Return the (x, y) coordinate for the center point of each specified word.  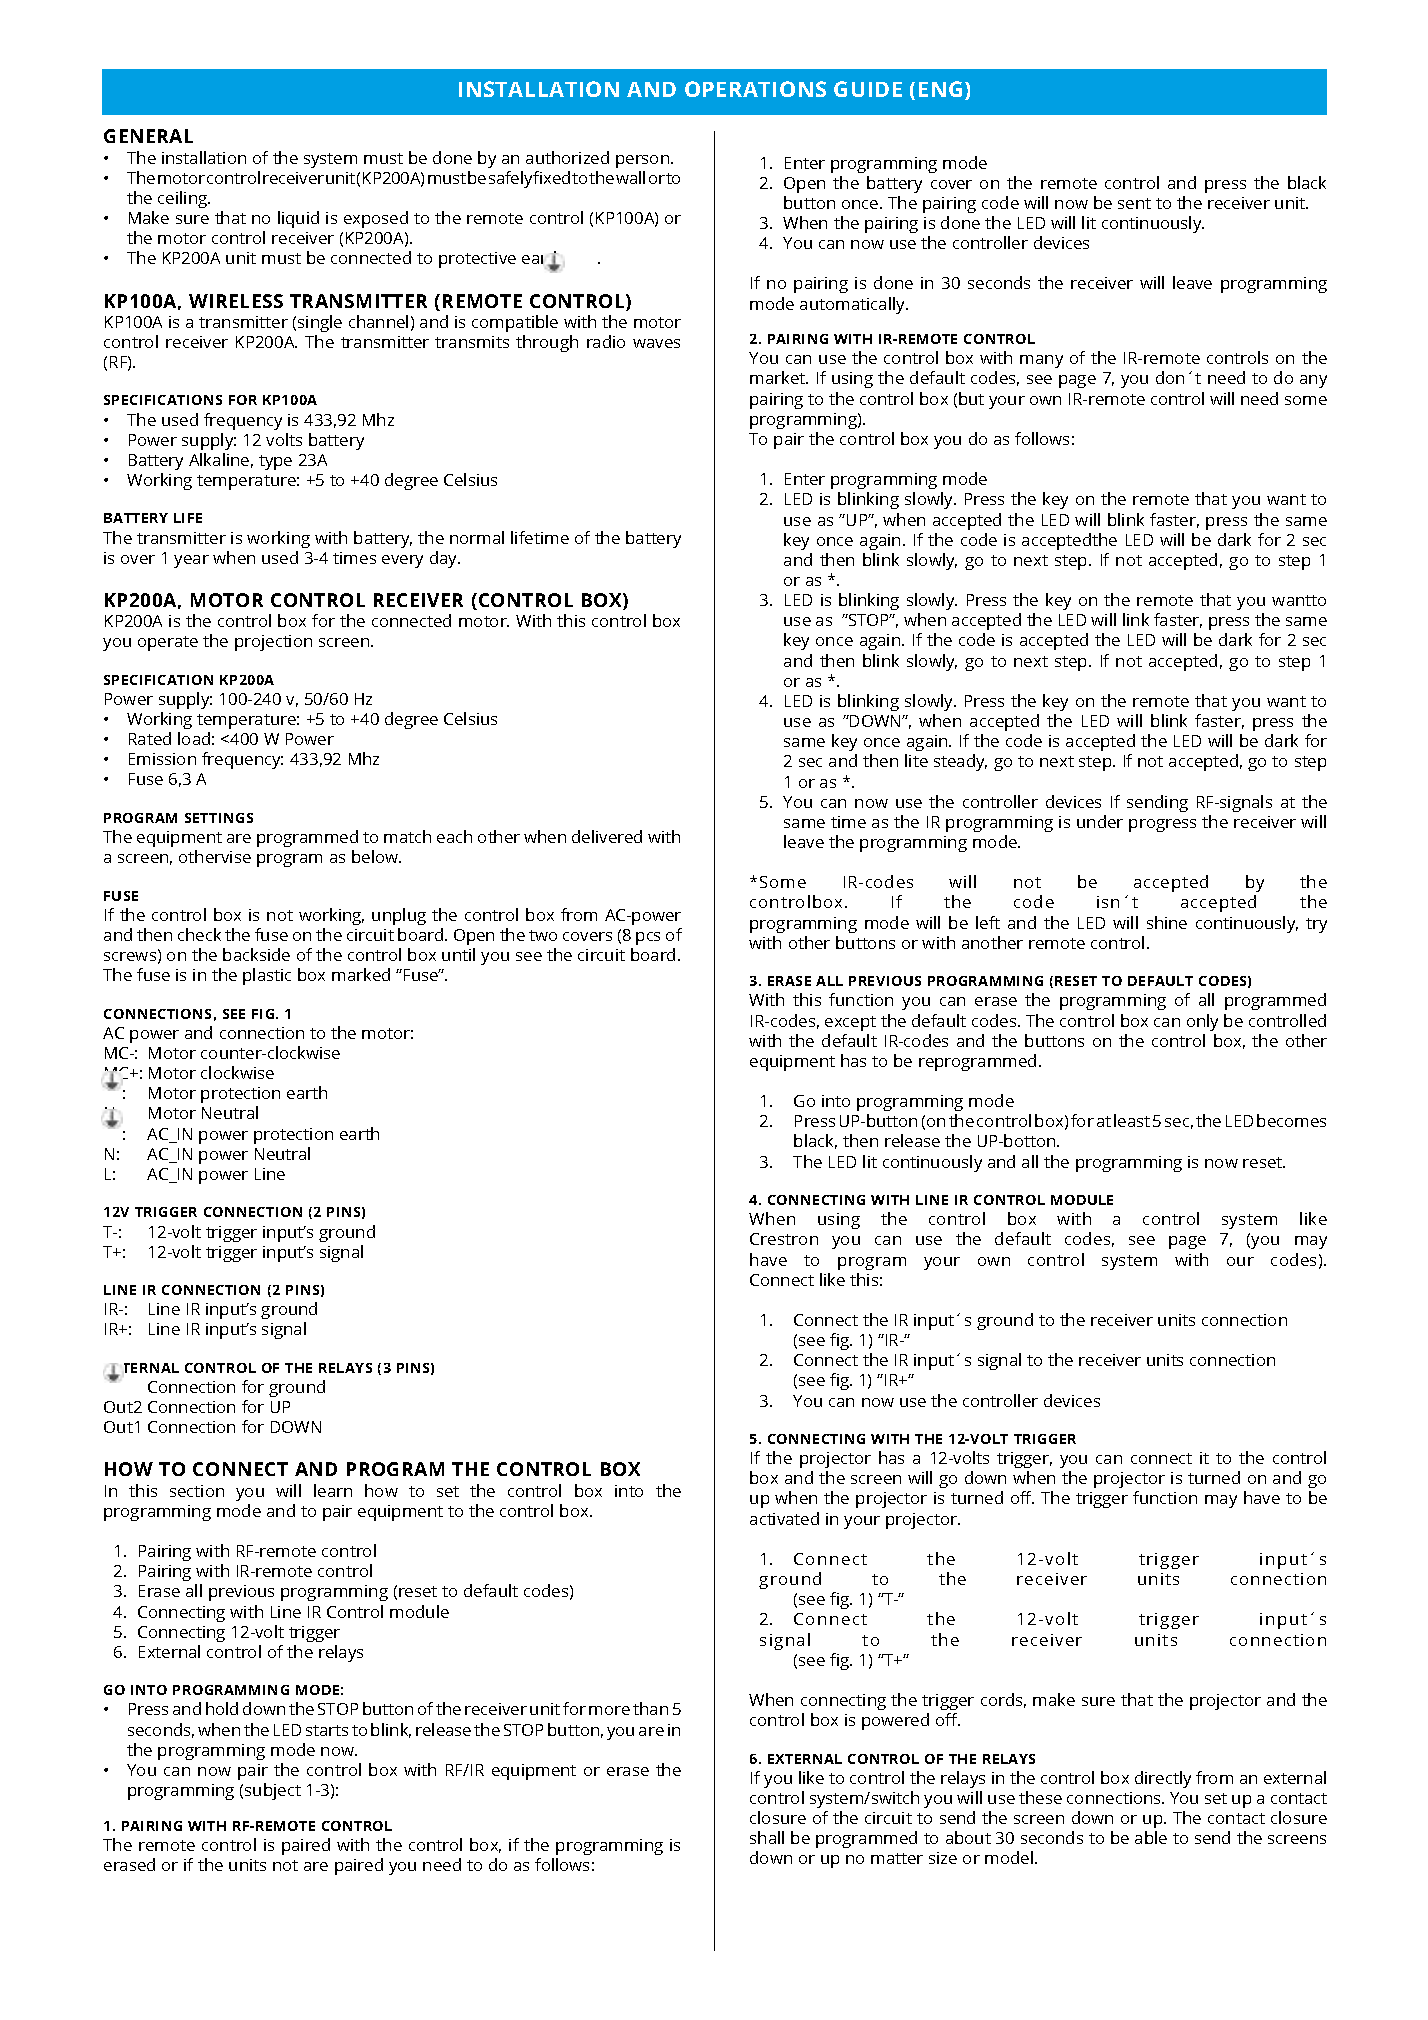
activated (784, 1518)
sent (1134, 203)
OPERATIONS (755, 89)
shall (767, 1837)
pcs (648, 938)
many (1041, 361)
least (1132, 1120)
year (191, 561)
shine (1167, 922)
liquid (298, 219)
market (779, 377)
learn (333, 1490)
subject (273, 1791)
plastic (267, 976)
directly (1163, 1779)
